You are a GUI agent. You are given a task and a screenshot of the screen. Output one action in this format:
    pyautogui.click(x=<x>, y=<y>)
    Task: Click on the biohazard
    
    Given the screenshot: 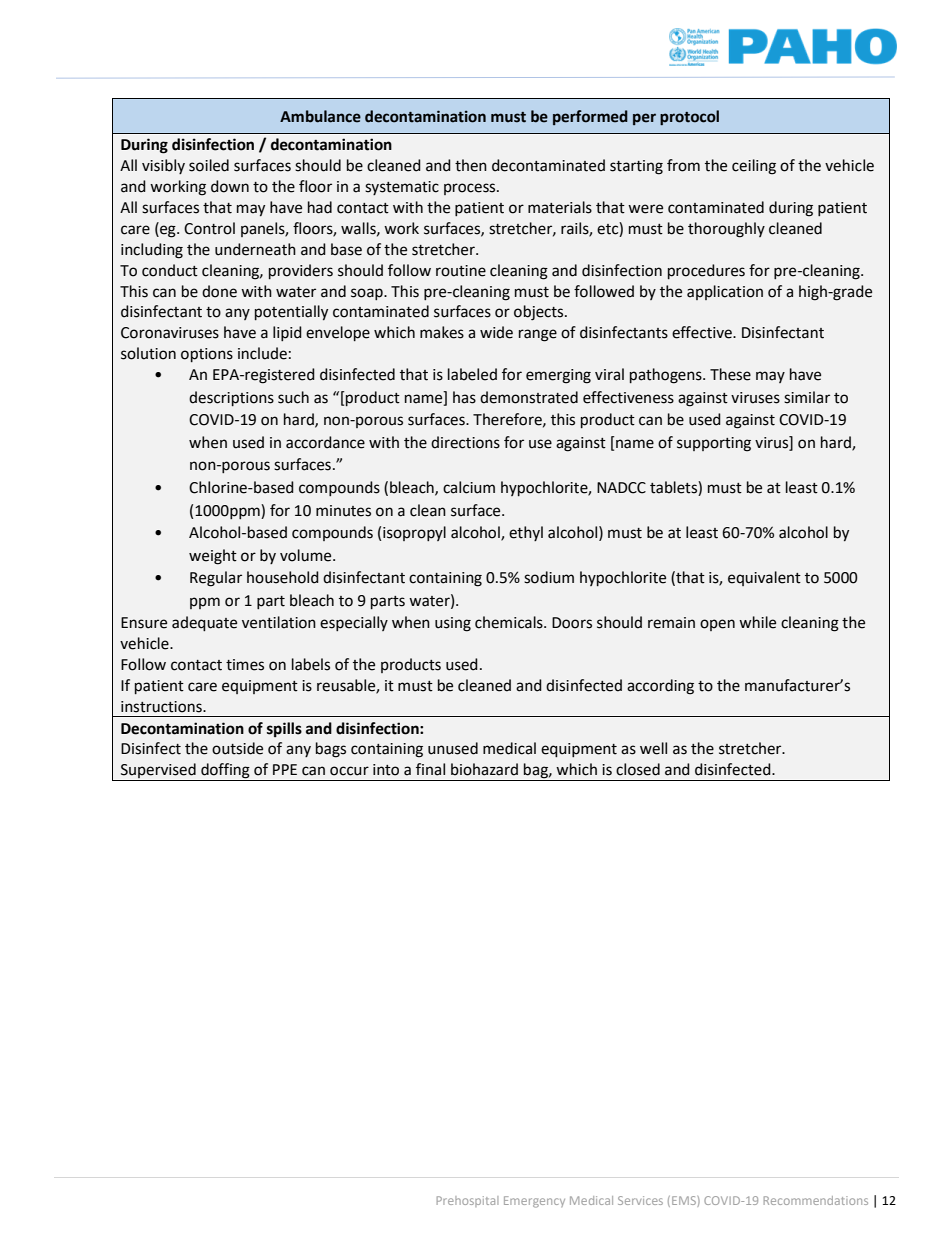 What is the action you would take?
    pyautogui.click(x=484, y=769)
